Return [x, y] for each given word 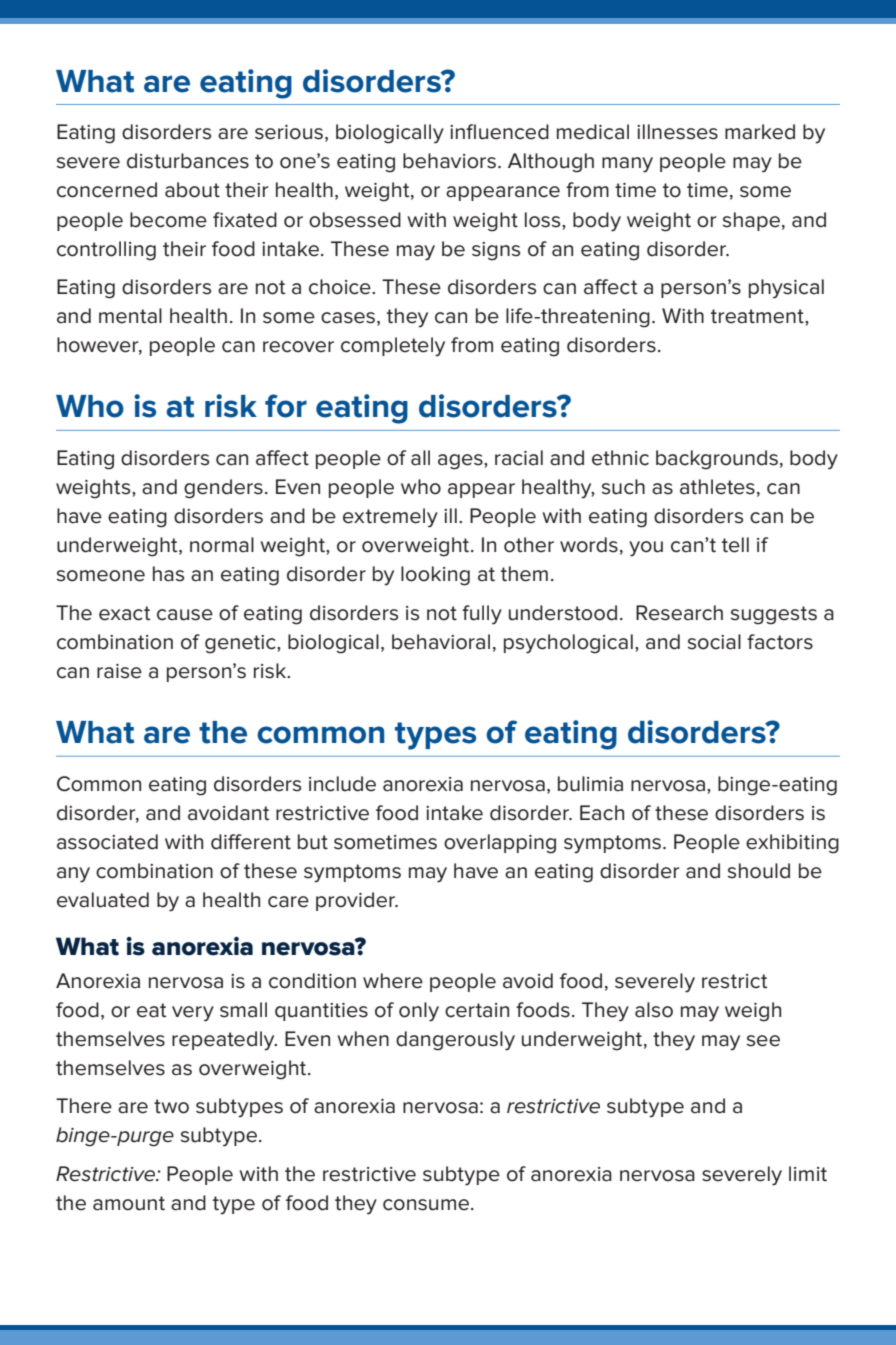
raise [119, 671]
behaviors [449, 161]
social [714, 642]
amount [129, 1203]
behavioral [441, 642]
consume [427, 1205]
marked [760, 132]
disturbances [188, 161]
